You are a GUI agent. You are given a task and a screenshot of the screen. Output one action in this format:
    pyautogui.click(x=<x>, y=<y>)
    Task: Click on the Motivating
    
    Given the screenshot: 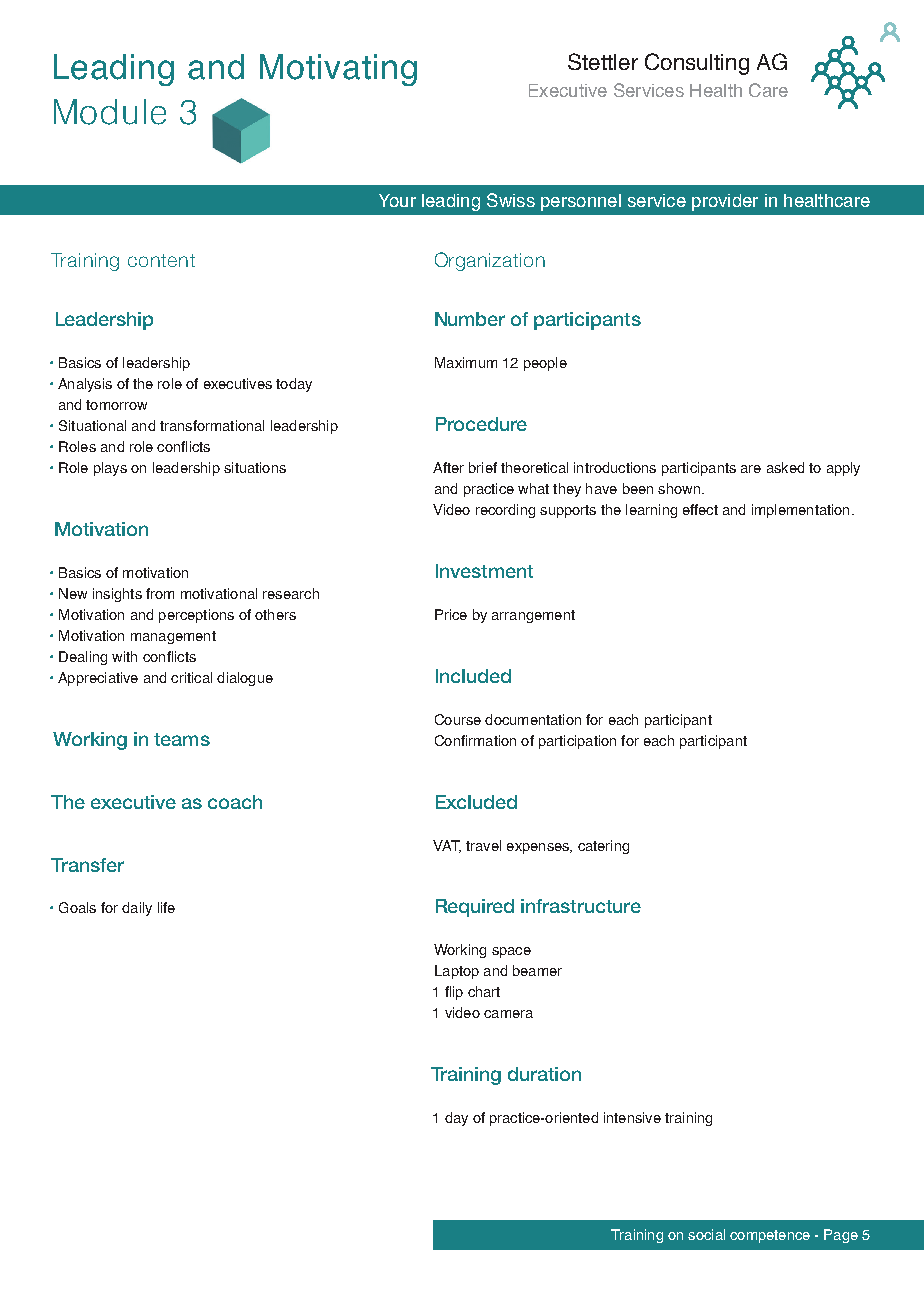 What is the action you would take?
    pyautogui.click(x=338, y=70)
